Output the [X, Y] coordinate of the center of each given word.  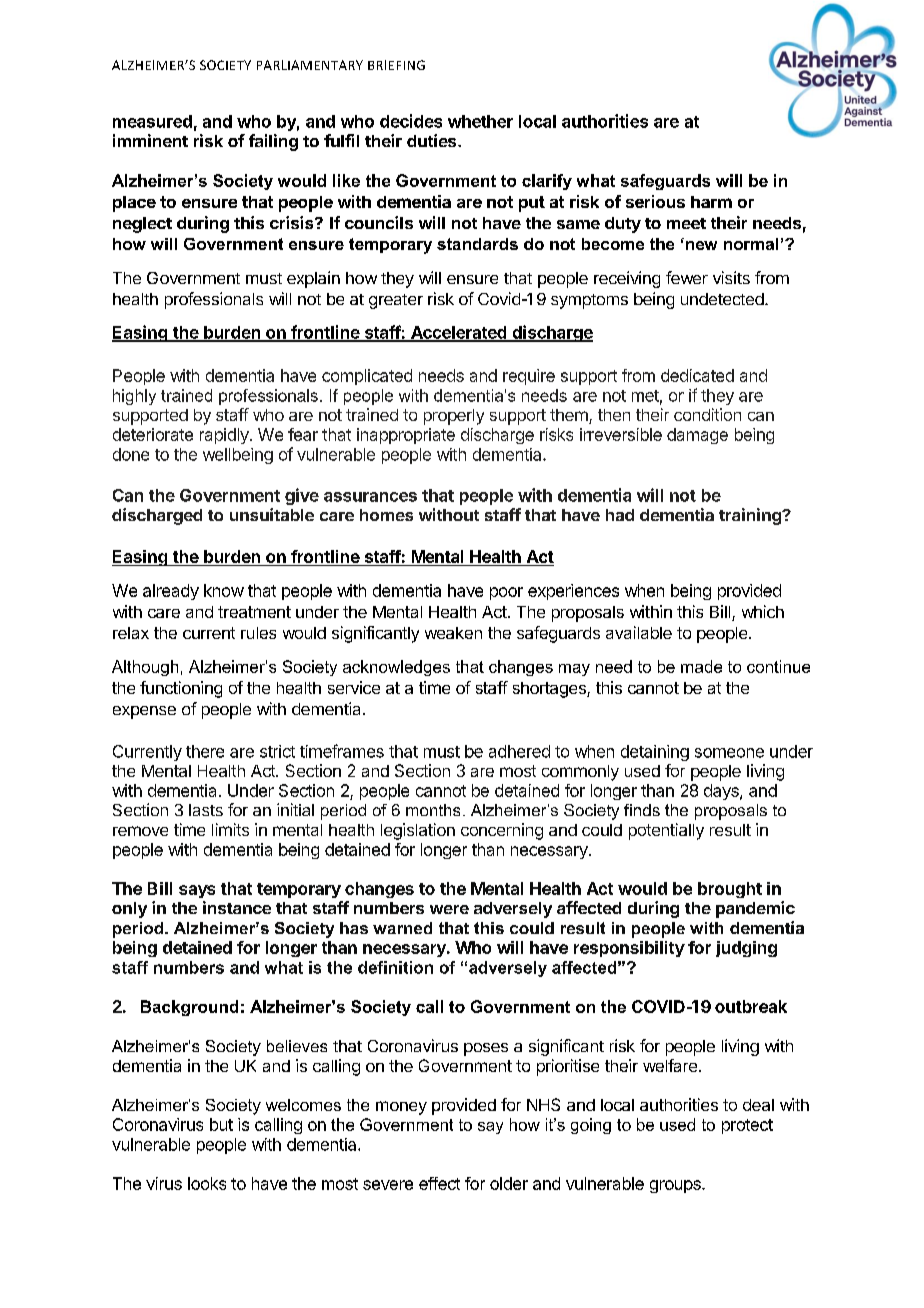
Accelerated [459, 333]
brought [730, 890]
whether [480, 121]
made [701, 666]
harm [711, 202]
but [221, 1124]
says [197, 891]
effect [439, 1183]
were [449, 909]
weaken [453, 633]
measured [152, 121]
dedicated [697, 375]
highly [134, 397]
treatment [254, 612]
